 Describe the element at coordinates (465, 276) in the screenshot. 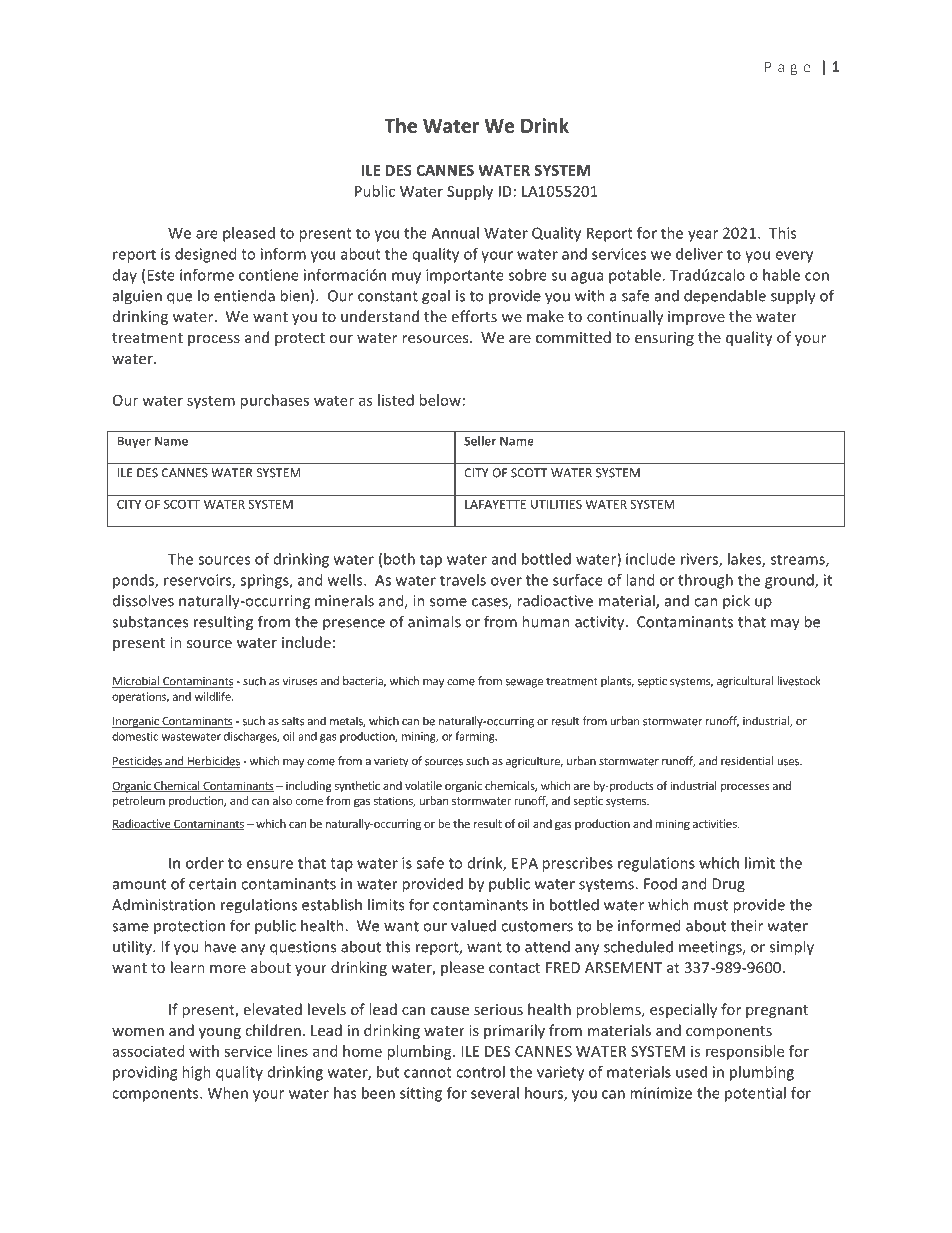

I see `importante` at that location.
